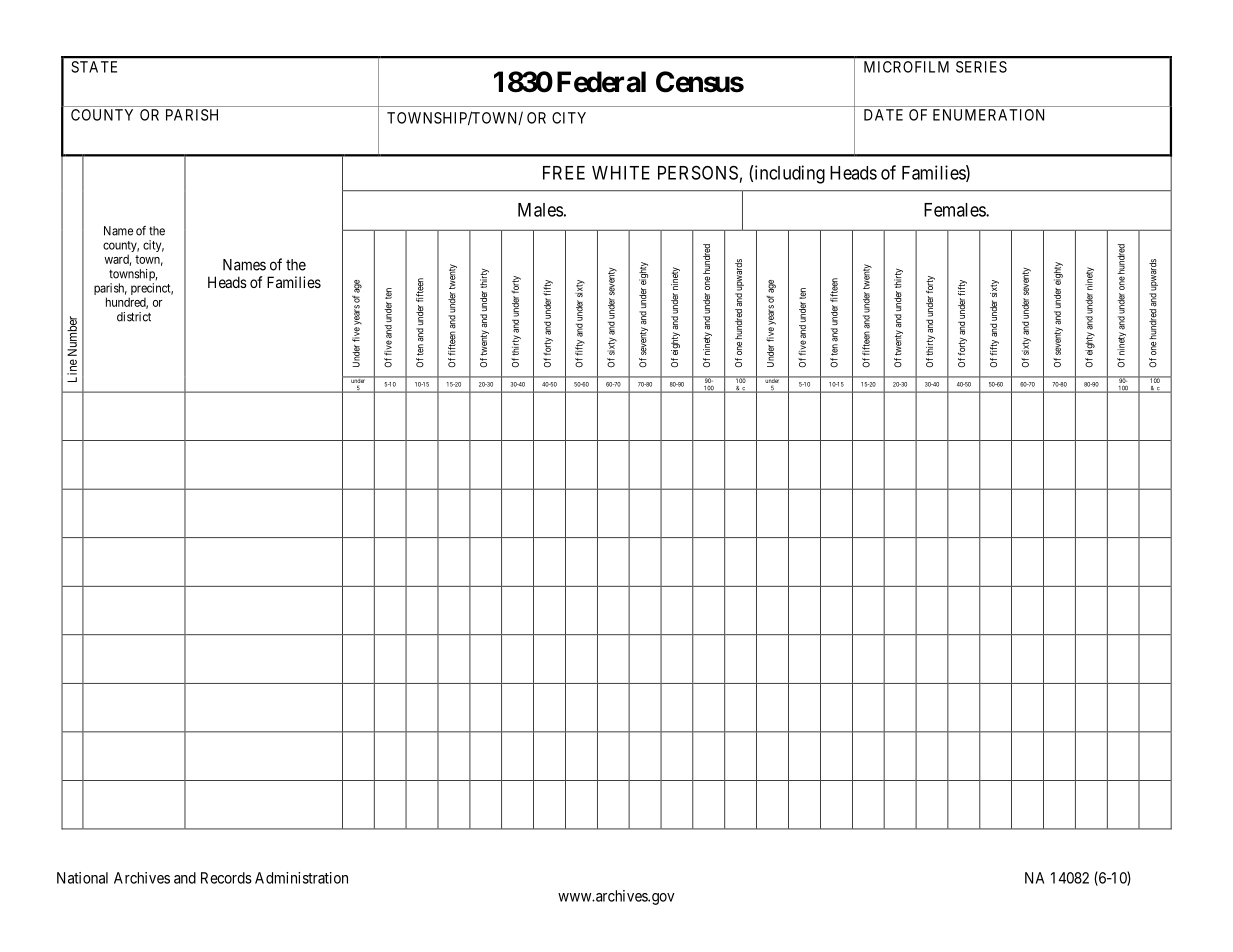  I want to click on STATE, so click(94, 67).
